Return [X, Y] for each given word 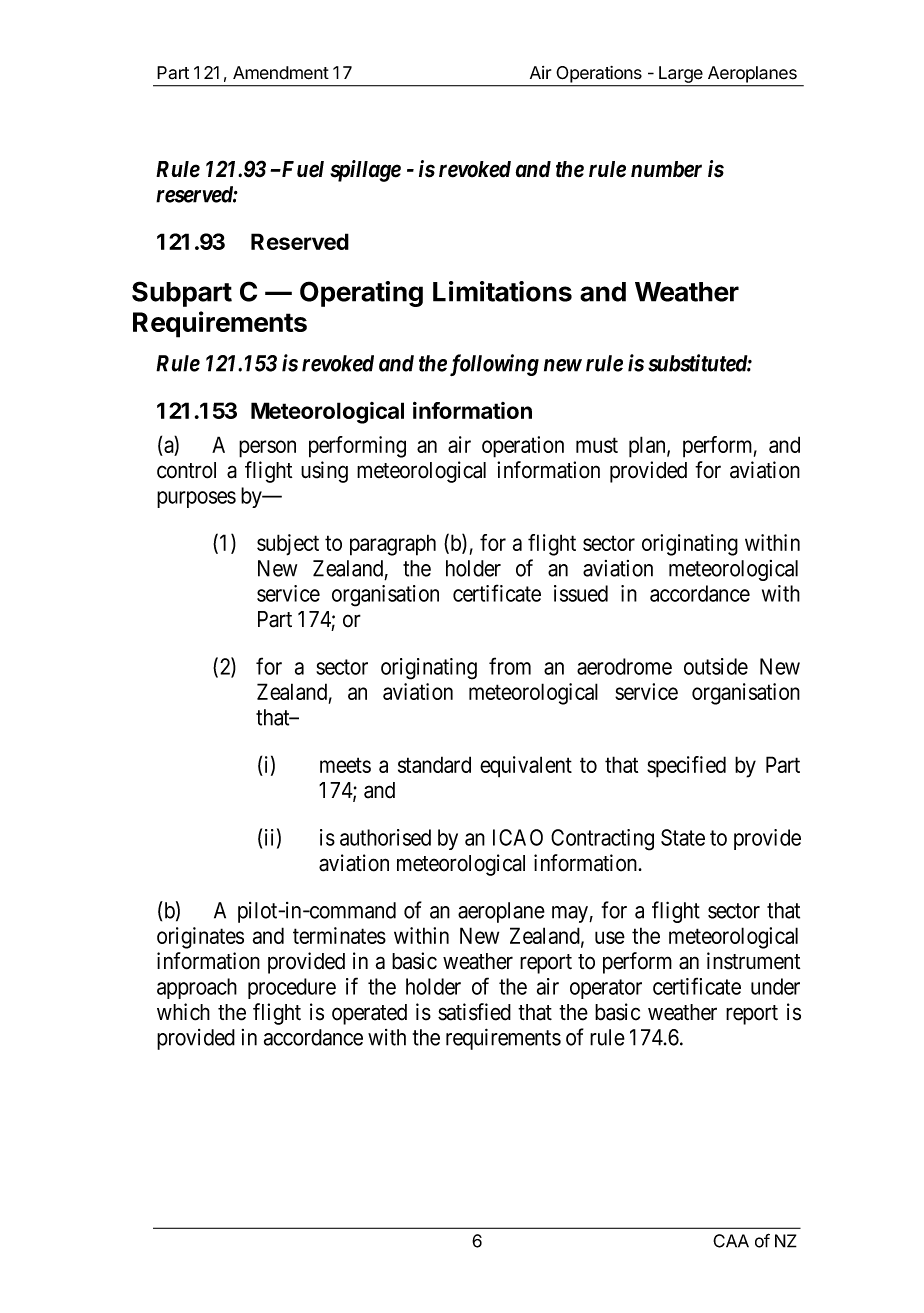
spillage [365, 171]
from [510, 666]
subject [288, 545]
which [183, 1012]
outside [716, 666]
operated [369, 1014]
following [494, 365]
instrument [753, 961]
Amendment [281, 73]
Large [681, 74]
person [267, 449]
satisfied [474, 1012]
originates [200, 938]
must [597, 445]
